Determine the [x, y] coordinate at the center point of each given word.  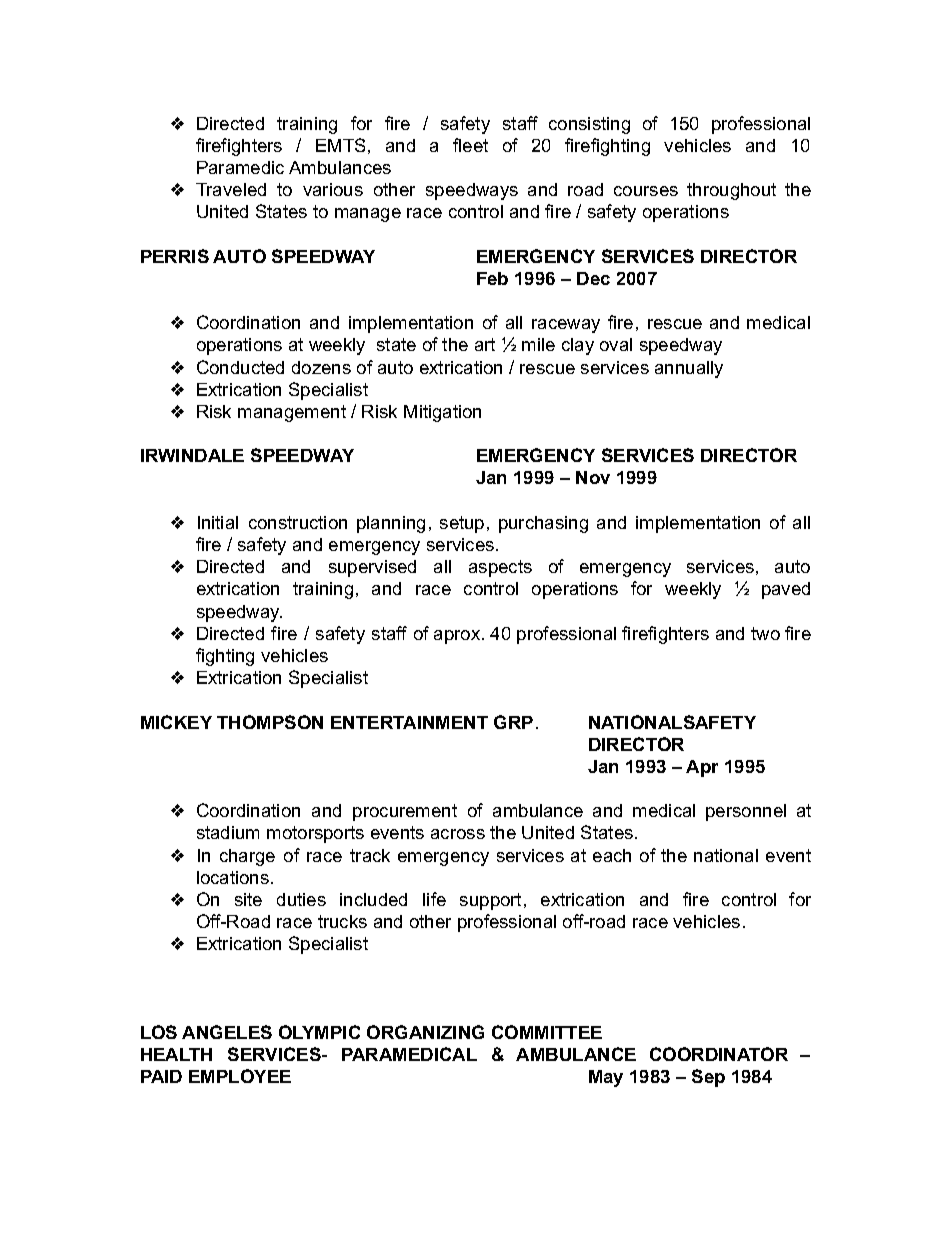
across [458, 834]
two [765, 633]
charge [247, 857]
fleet [470, 145]
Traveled [231, 189]
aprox [458, 637]
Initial [218, 522]
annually [689, 369]
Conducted [240, 367]
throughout [731, 191]
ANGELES [227, 1032]
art [485, 344]
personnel [746, 812]
